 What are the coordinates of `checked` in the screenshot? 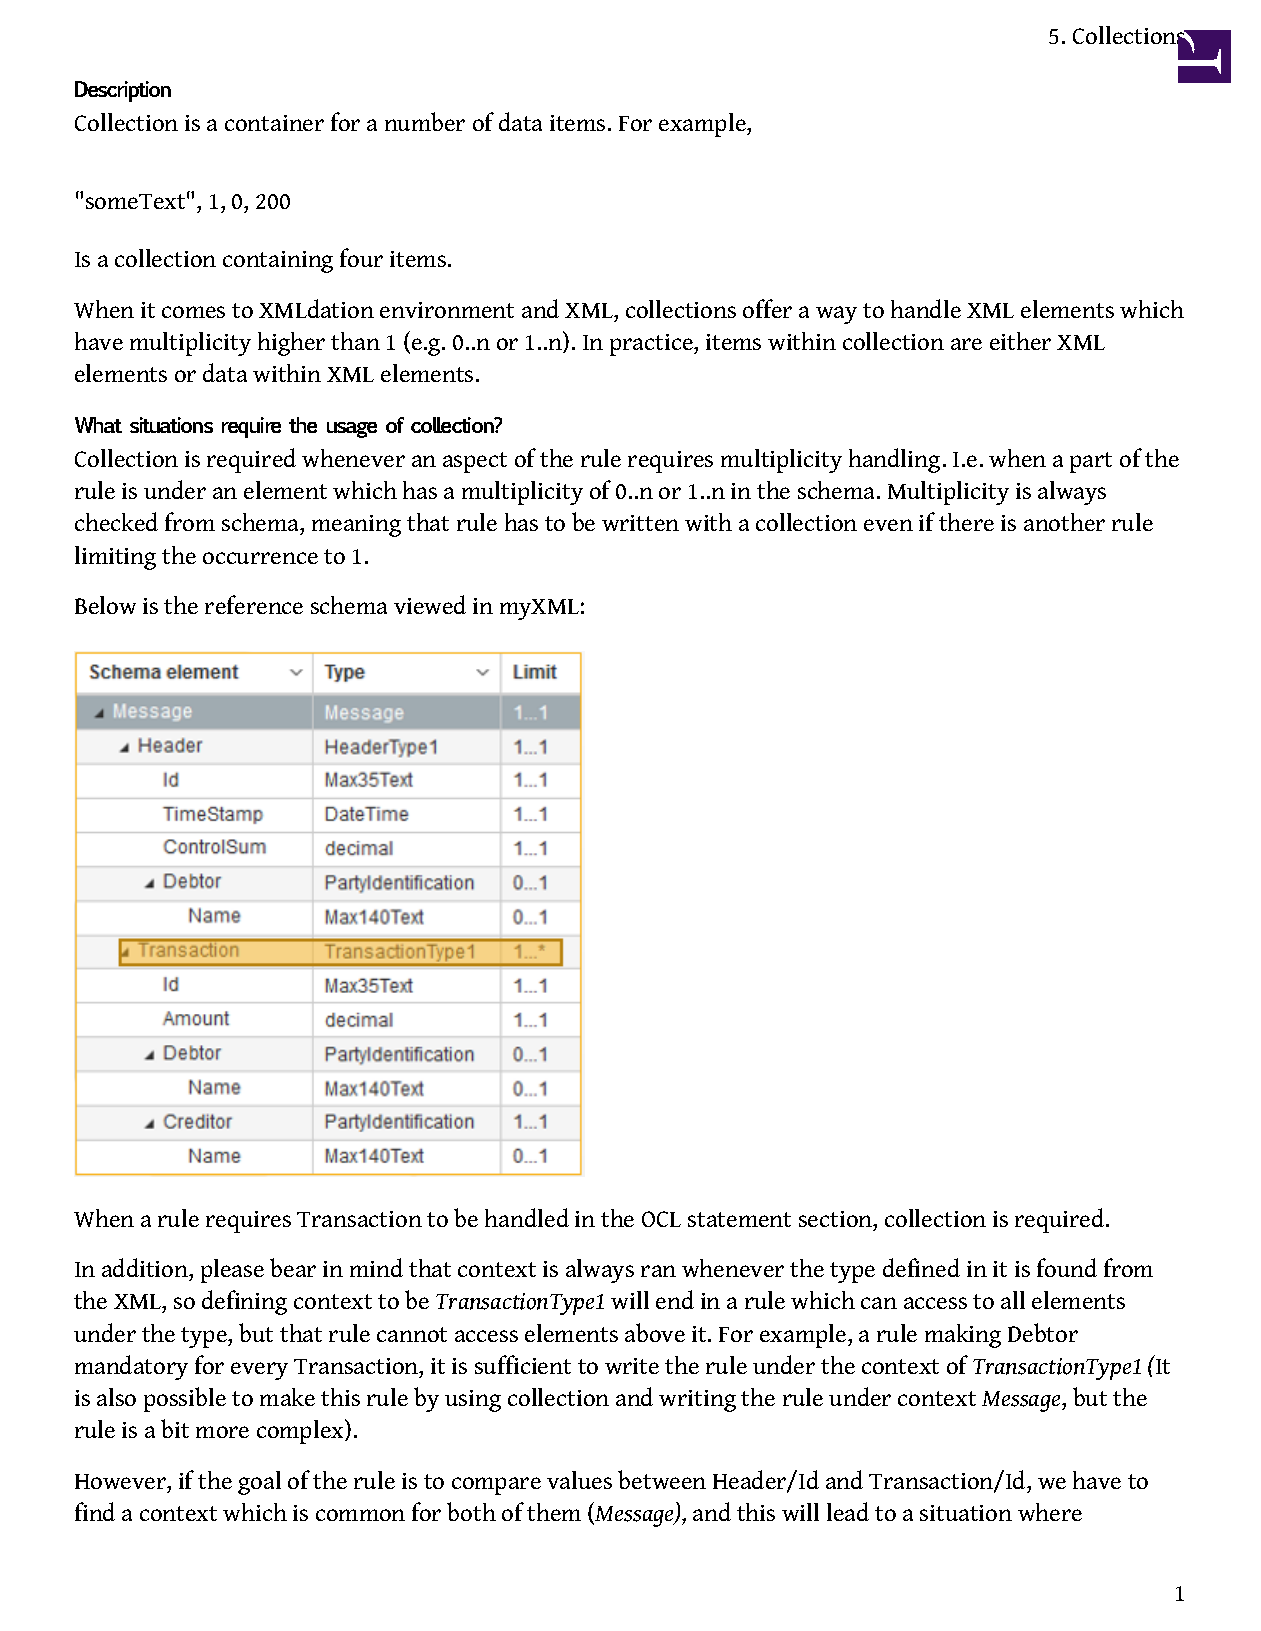 It's located at (116, 521).
